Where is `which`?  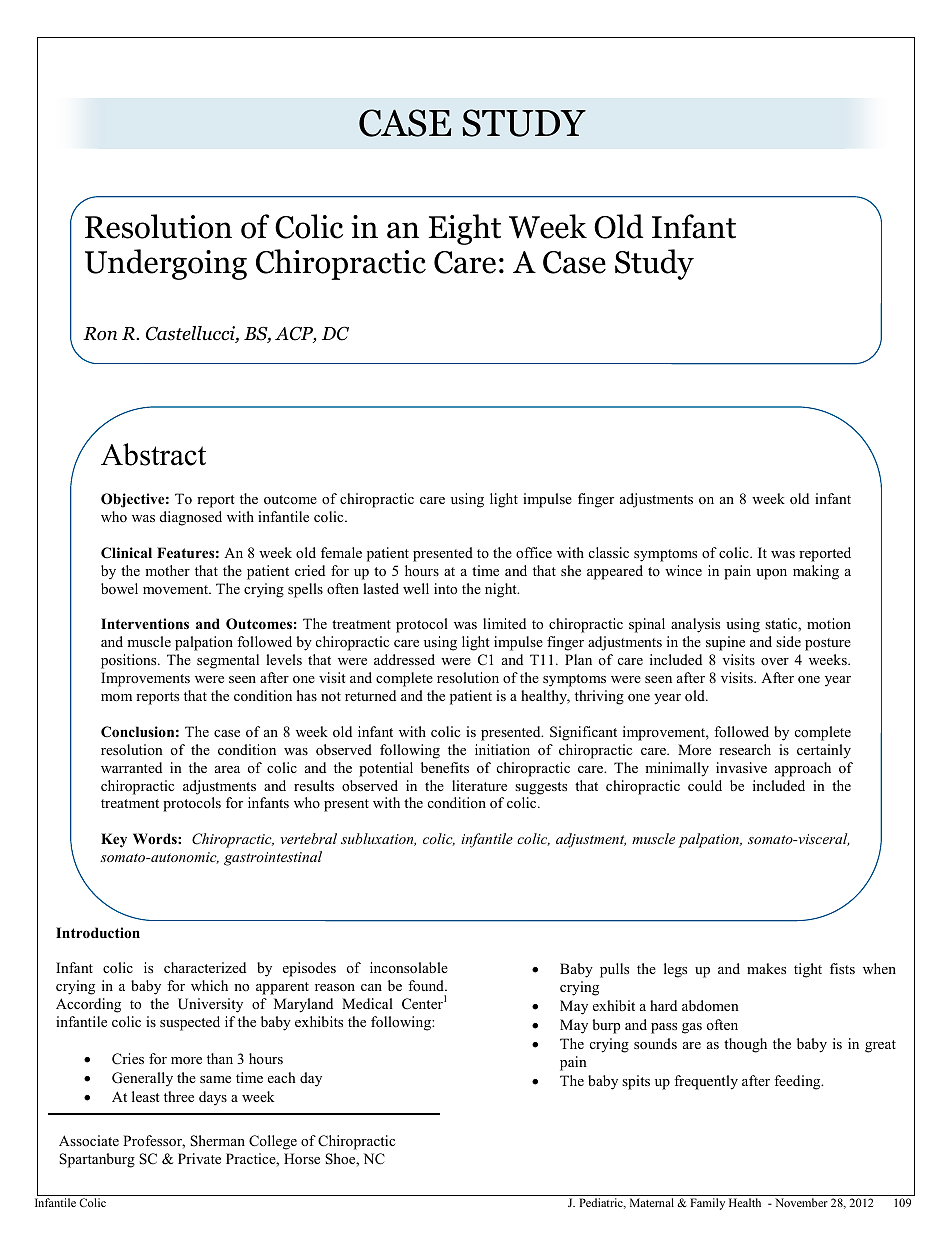
which is located at coordinates (209, 985).
